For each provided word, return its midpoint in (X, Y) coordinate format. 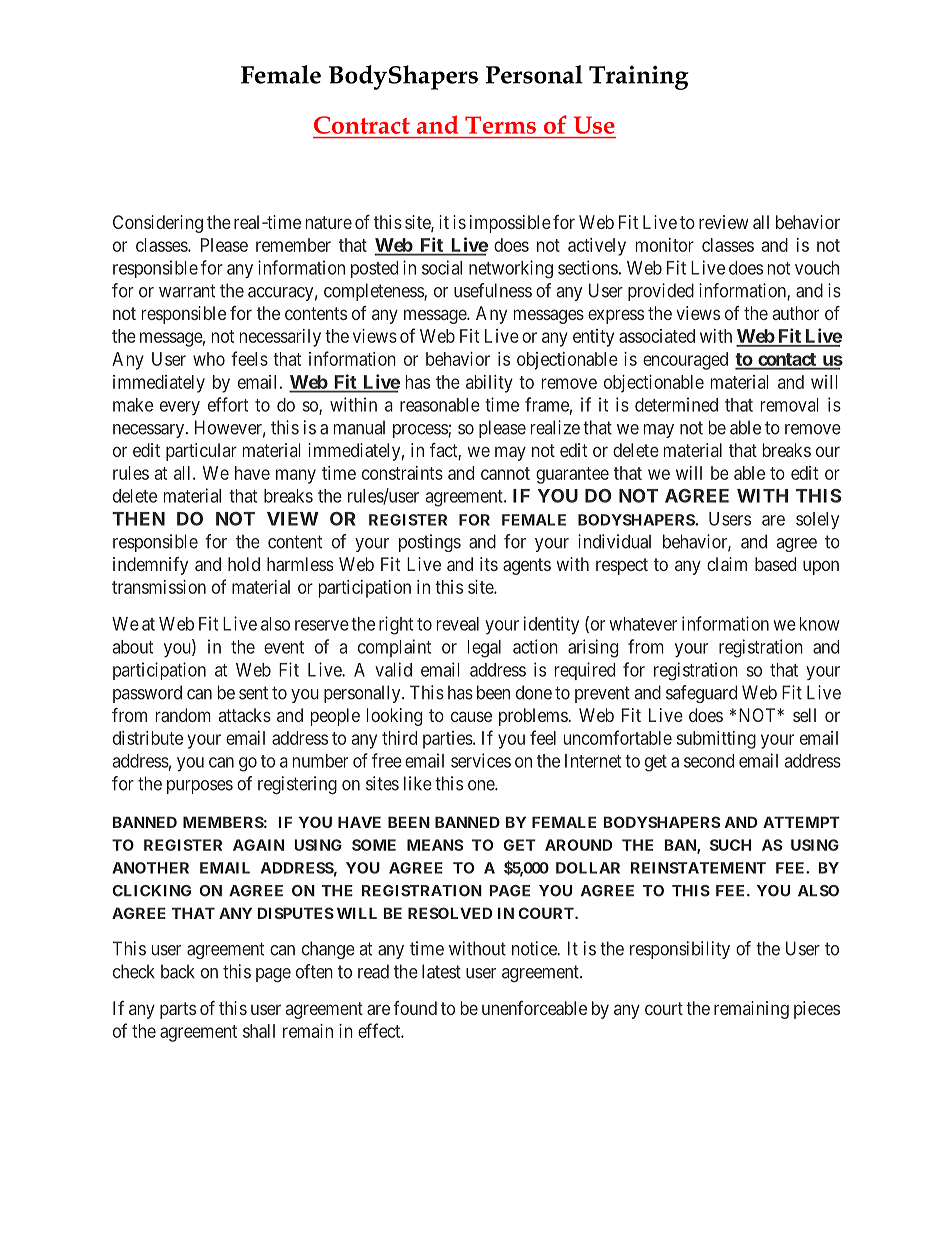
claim (727, 564)
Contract (362, 125)
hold (244, 564)
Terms (500, 125)
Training (639, 78)
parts (178, 1010)
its (489, 564)
